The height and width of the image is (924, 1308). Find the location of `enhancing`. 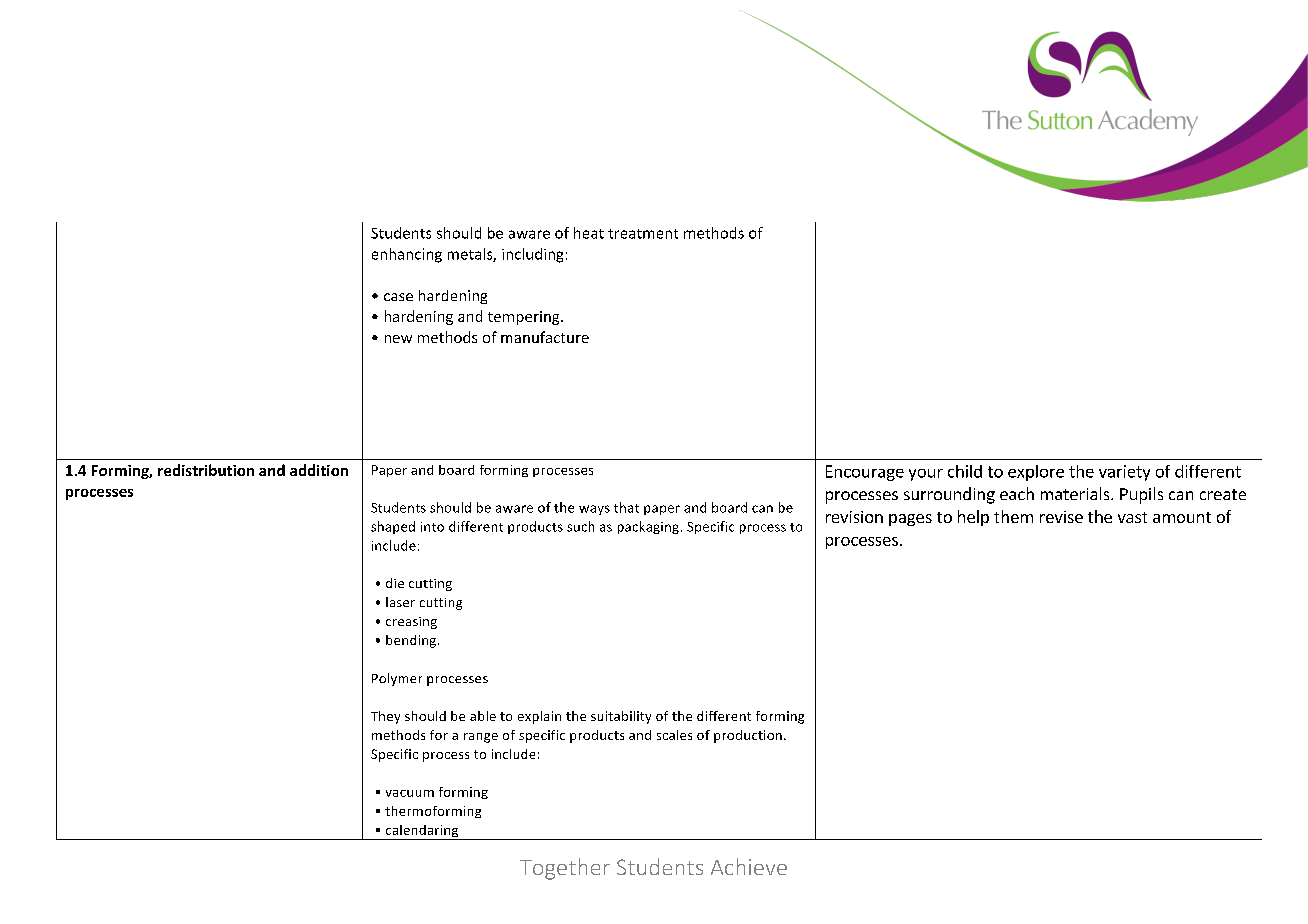

enhancing is located at coordinates (407, 255).
